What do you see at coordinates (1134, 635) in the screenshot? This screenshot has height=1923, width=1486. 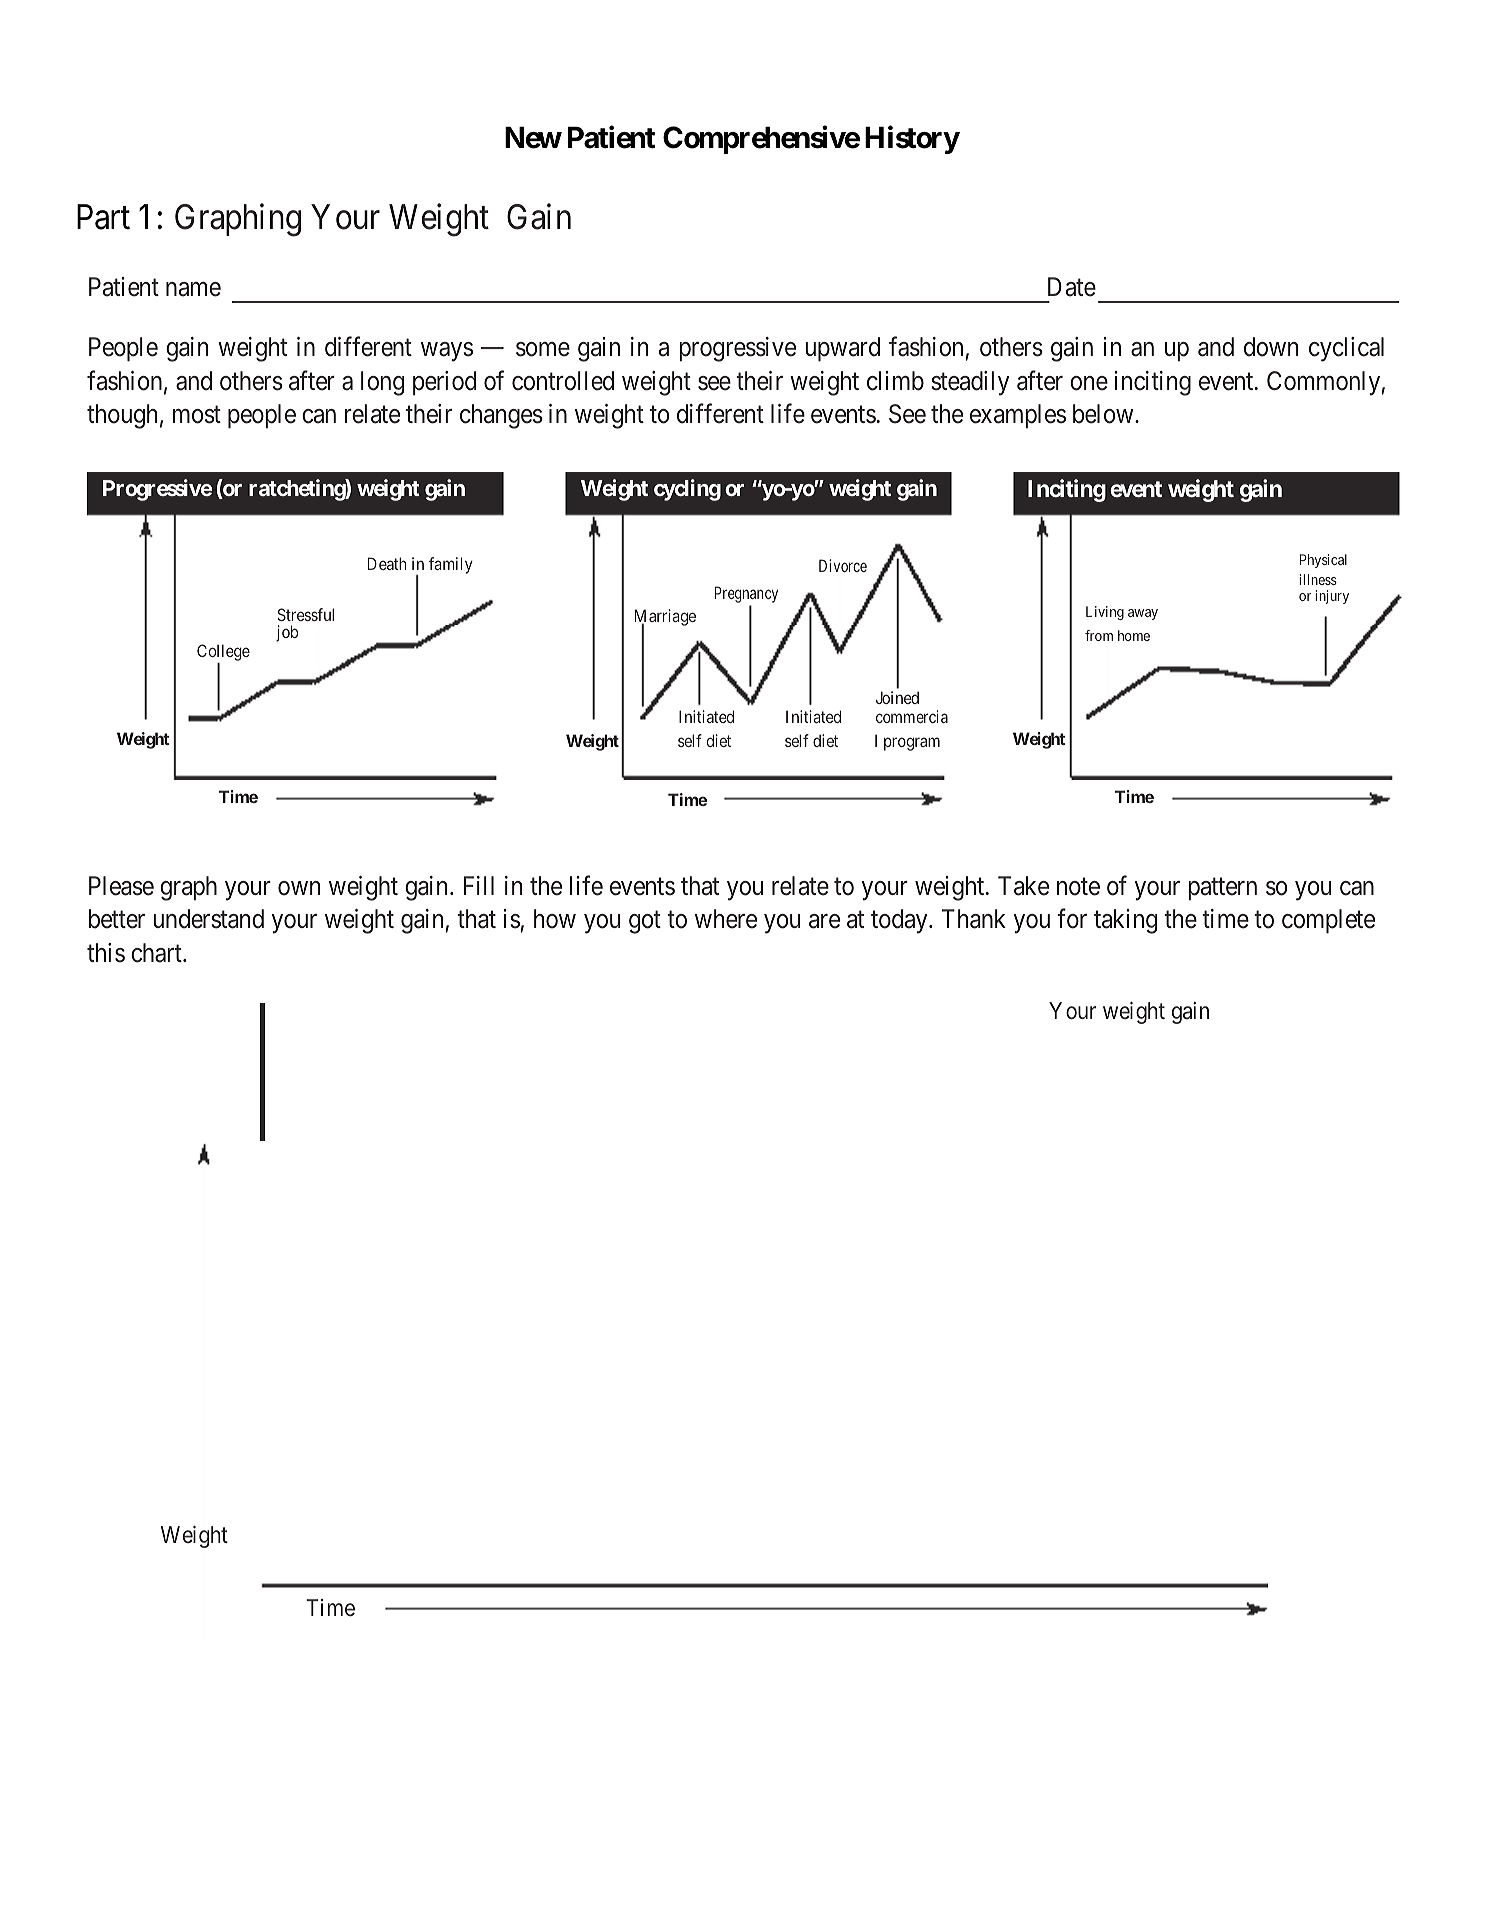 I see `home` at bounding box center [1134, 635].
